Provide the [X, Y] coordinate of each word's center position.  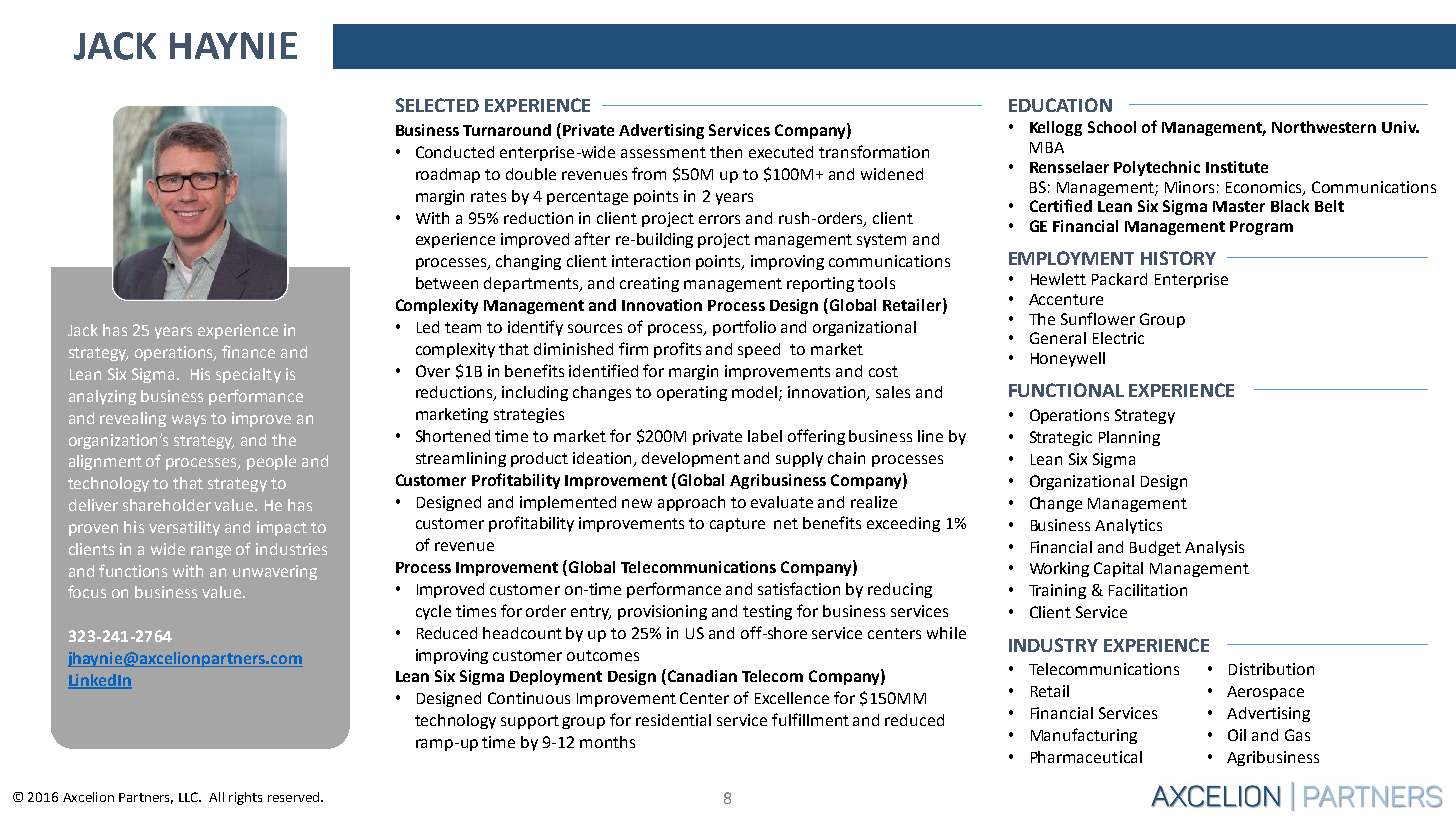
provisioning [662, 612]
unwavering [275, 572]
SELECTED [437, 105]
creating [649, 284]
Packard [1119, 279]
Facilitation [1148, 590]
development [691, 459]
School [1112, 127]
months [607, 742]
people [271, 462]
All [216, 797]
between [447, 283]
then [726, 152]
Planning [1129, 438]
